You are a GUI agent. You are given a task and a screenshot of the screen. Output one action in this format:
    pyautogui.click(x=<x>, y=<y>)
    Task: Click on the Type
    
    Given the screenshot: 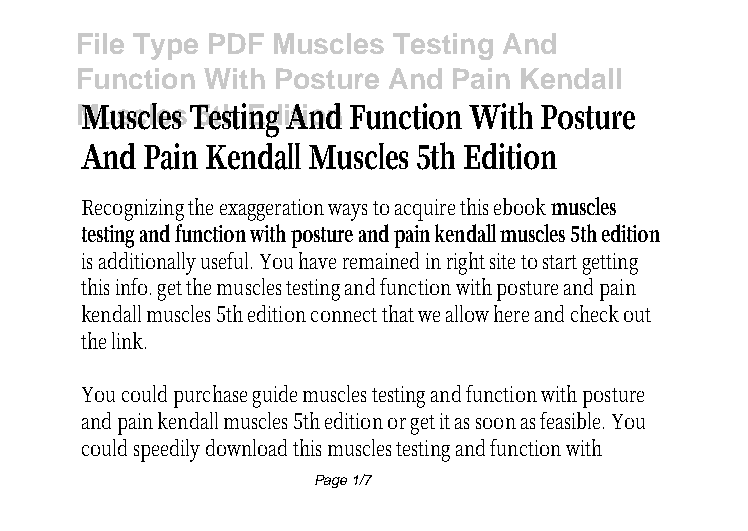 What is the action you would take?
    pyautogui.click(x=165, y=46)
